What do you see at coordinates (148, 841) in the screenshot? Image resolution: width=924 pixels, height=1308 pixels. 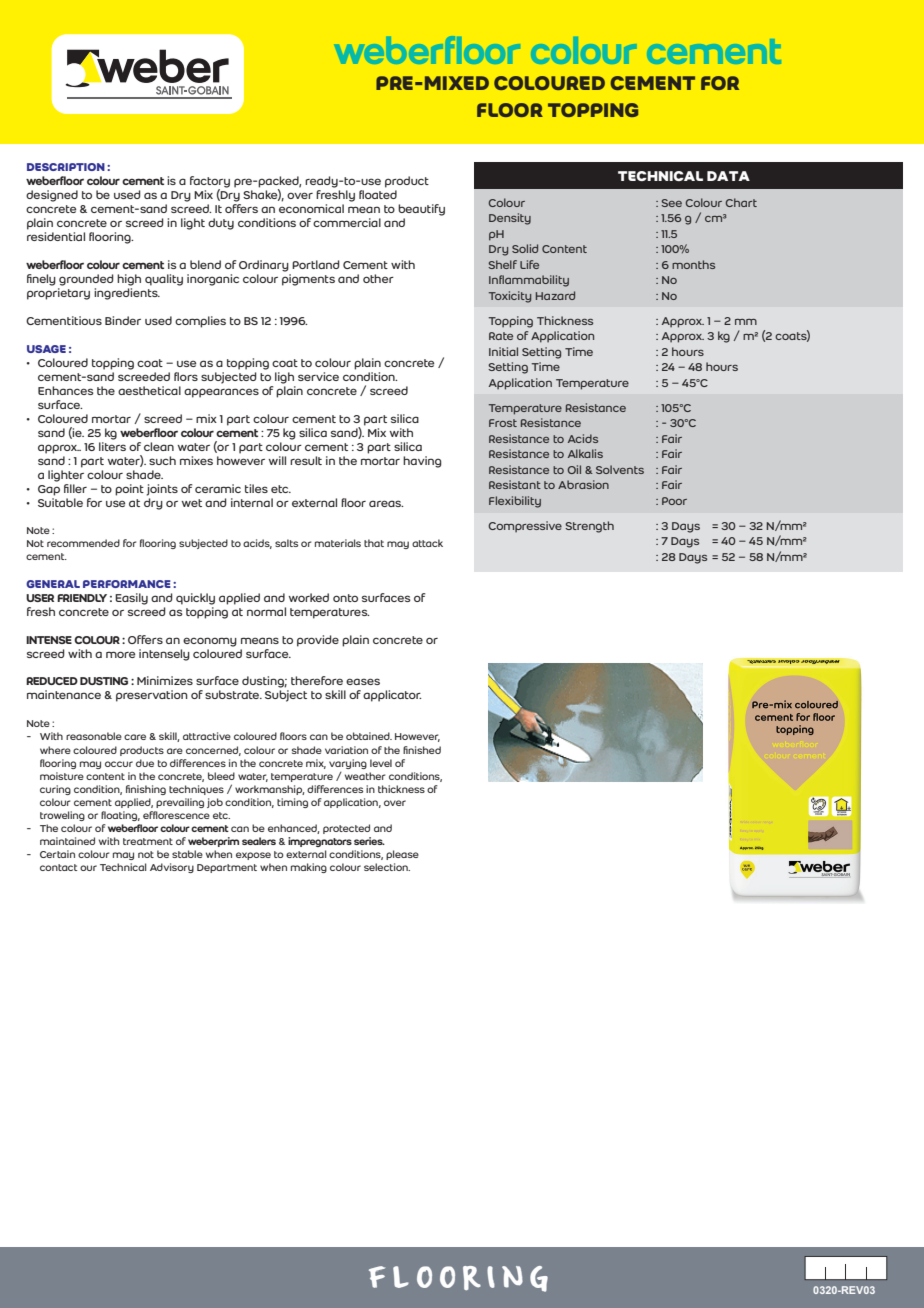 I see `treatment` at bounding box center [148, 841].
